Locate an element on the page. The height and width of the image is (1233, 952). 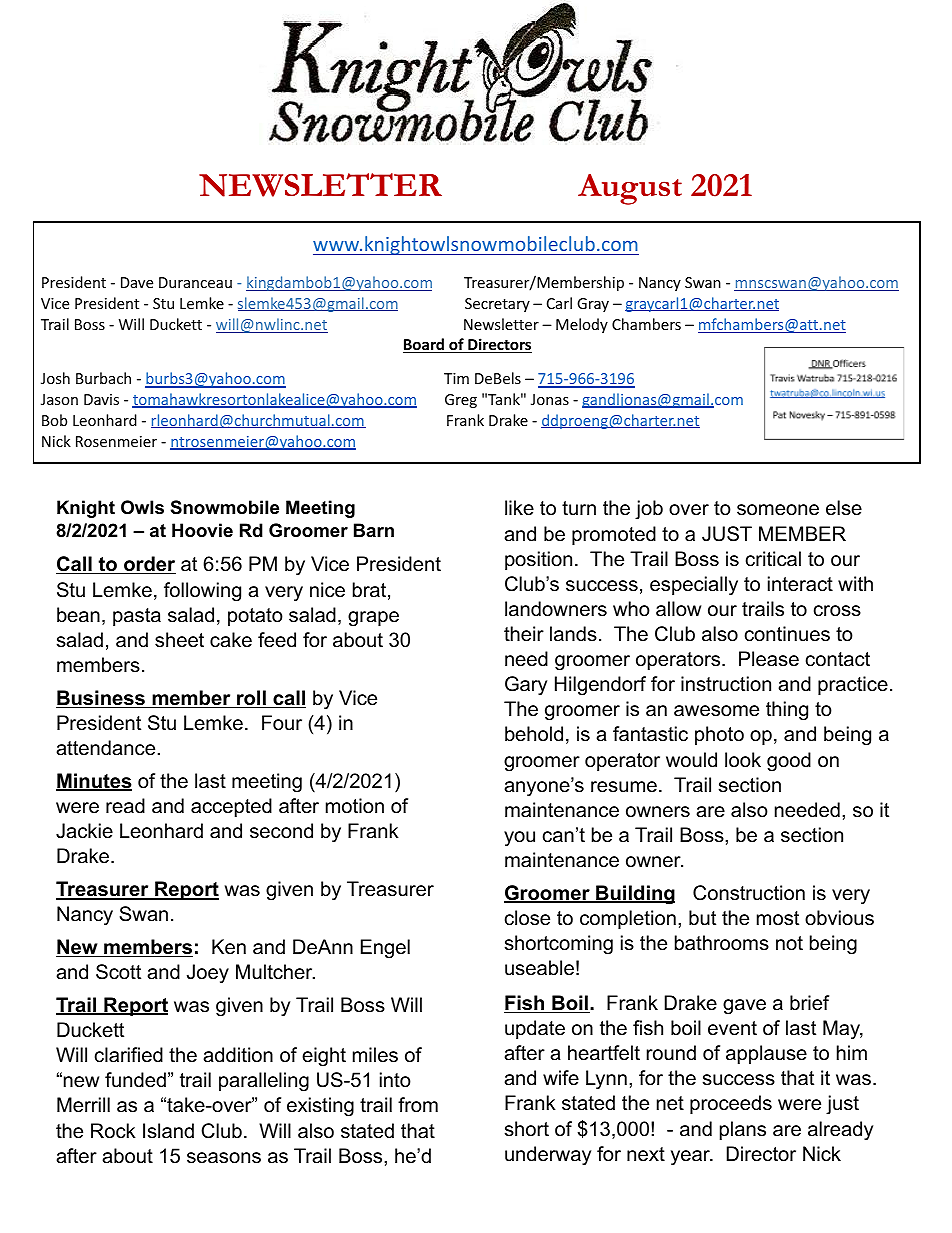
attendance is located at coordinates (105, 748).
